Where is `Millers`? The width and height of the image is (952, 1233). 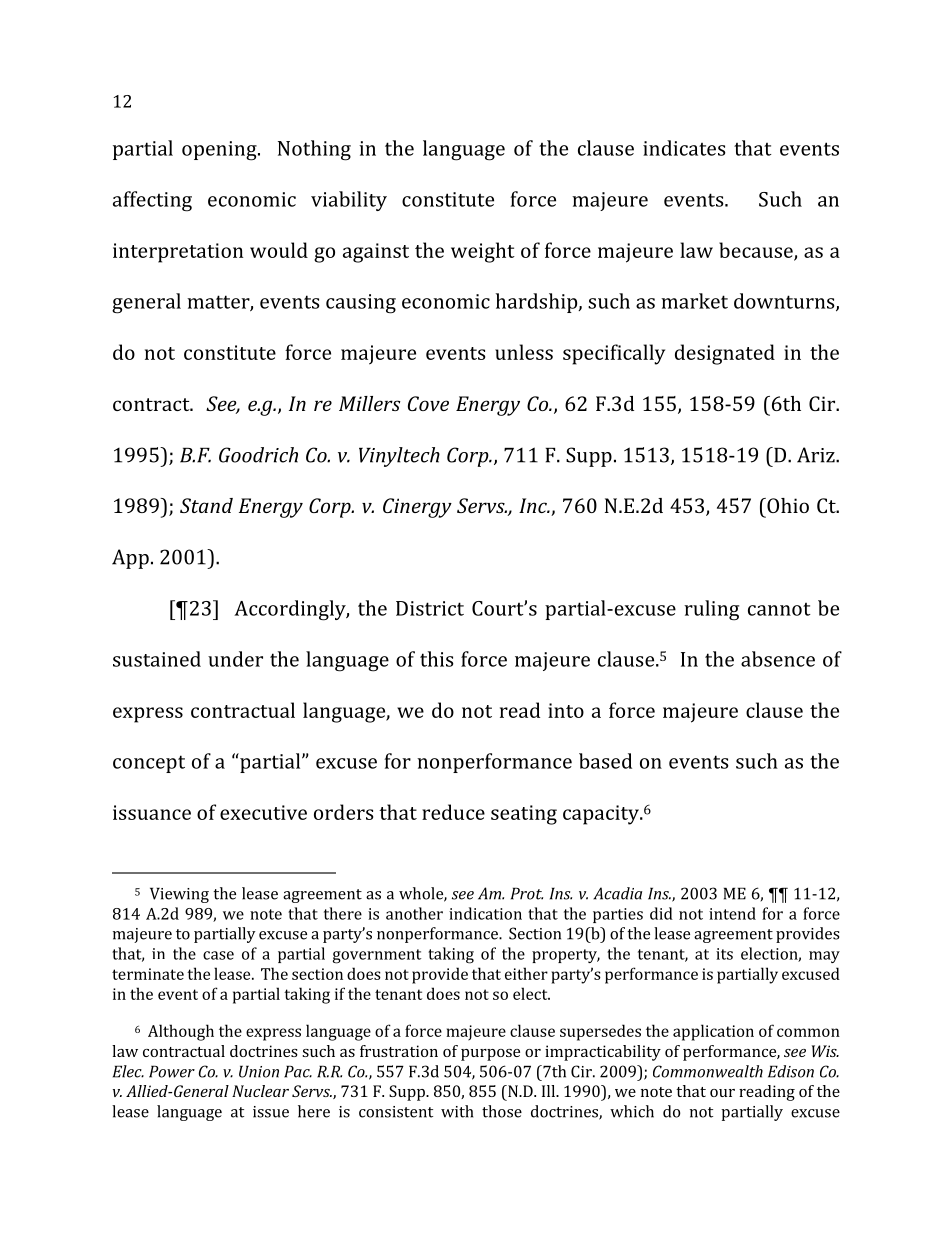
Millers is located at coordinates (370, 403).
